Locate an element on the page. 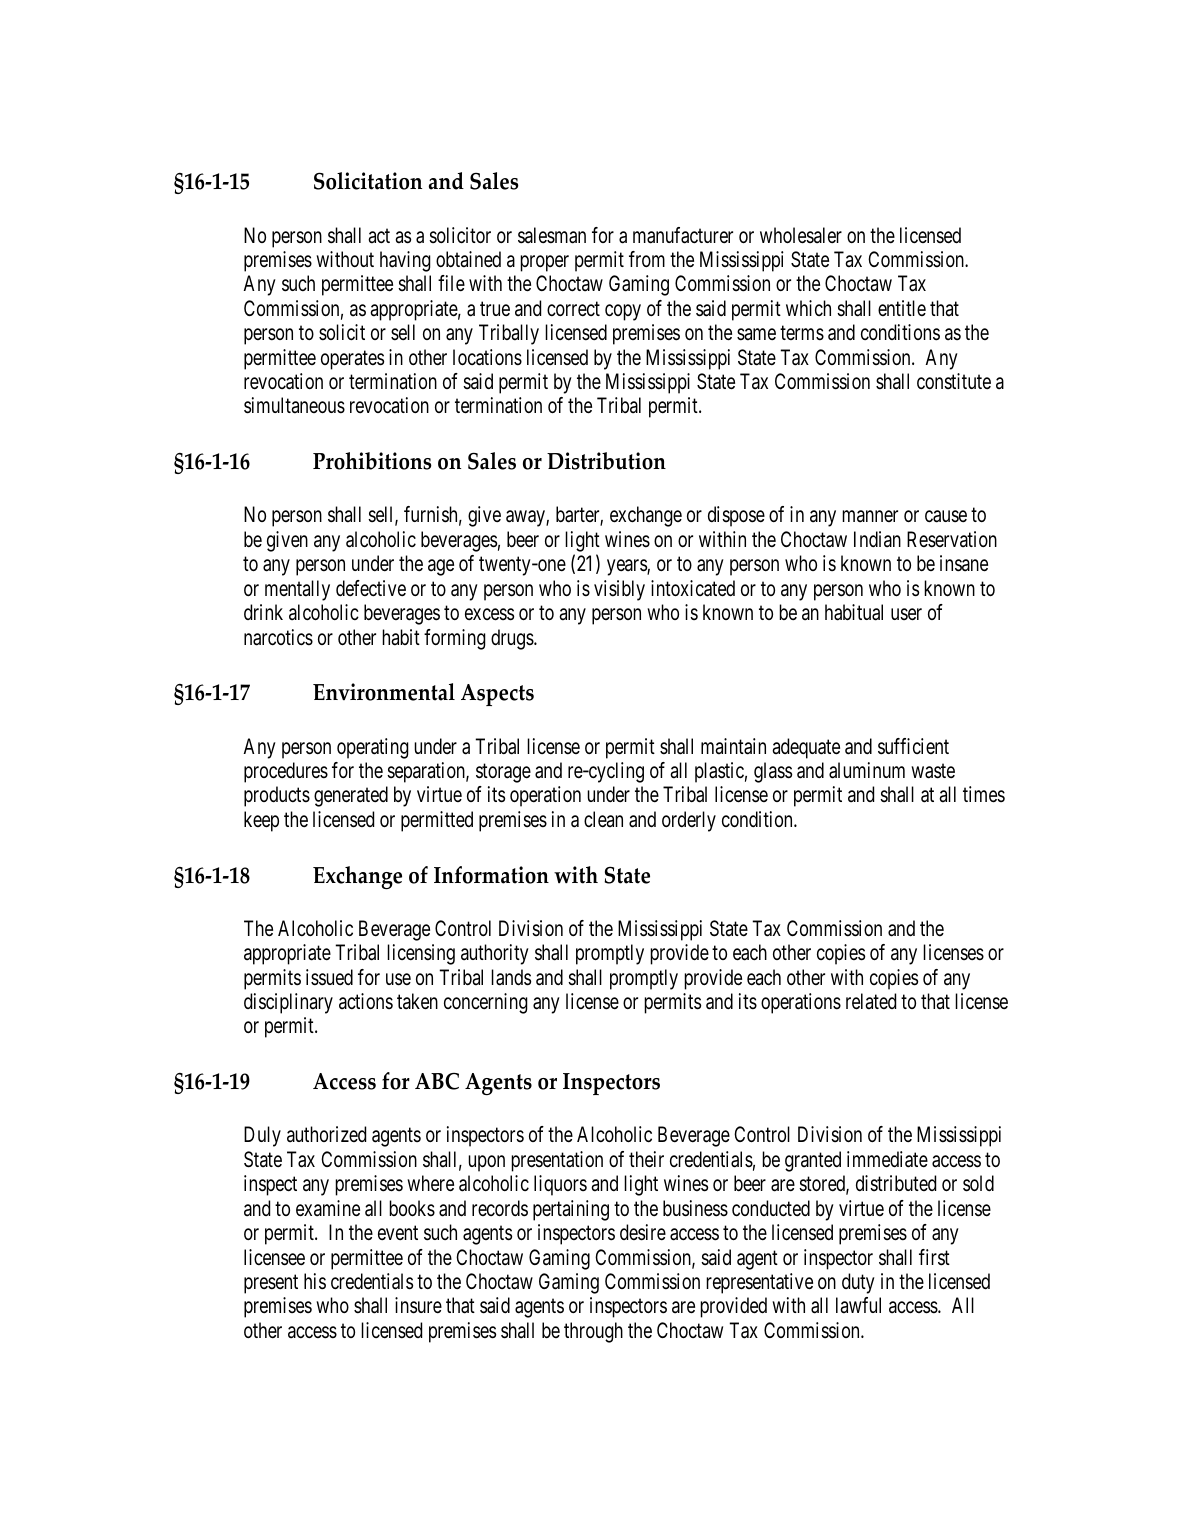  through is located at coordinates (593, 1332).
